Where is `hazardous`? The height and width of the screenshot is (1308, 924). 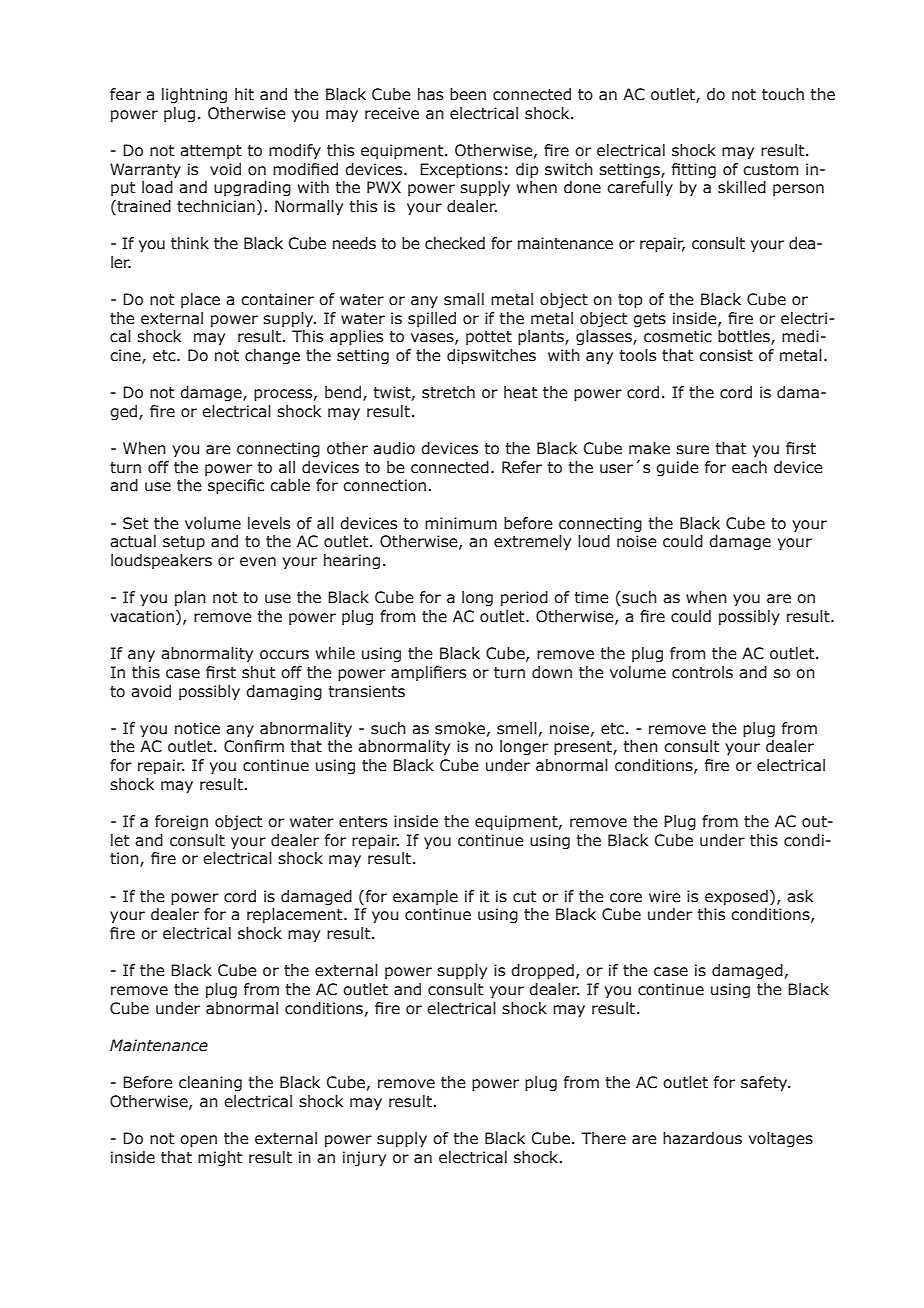
hazardous is located at coordinates (702, 1138).
